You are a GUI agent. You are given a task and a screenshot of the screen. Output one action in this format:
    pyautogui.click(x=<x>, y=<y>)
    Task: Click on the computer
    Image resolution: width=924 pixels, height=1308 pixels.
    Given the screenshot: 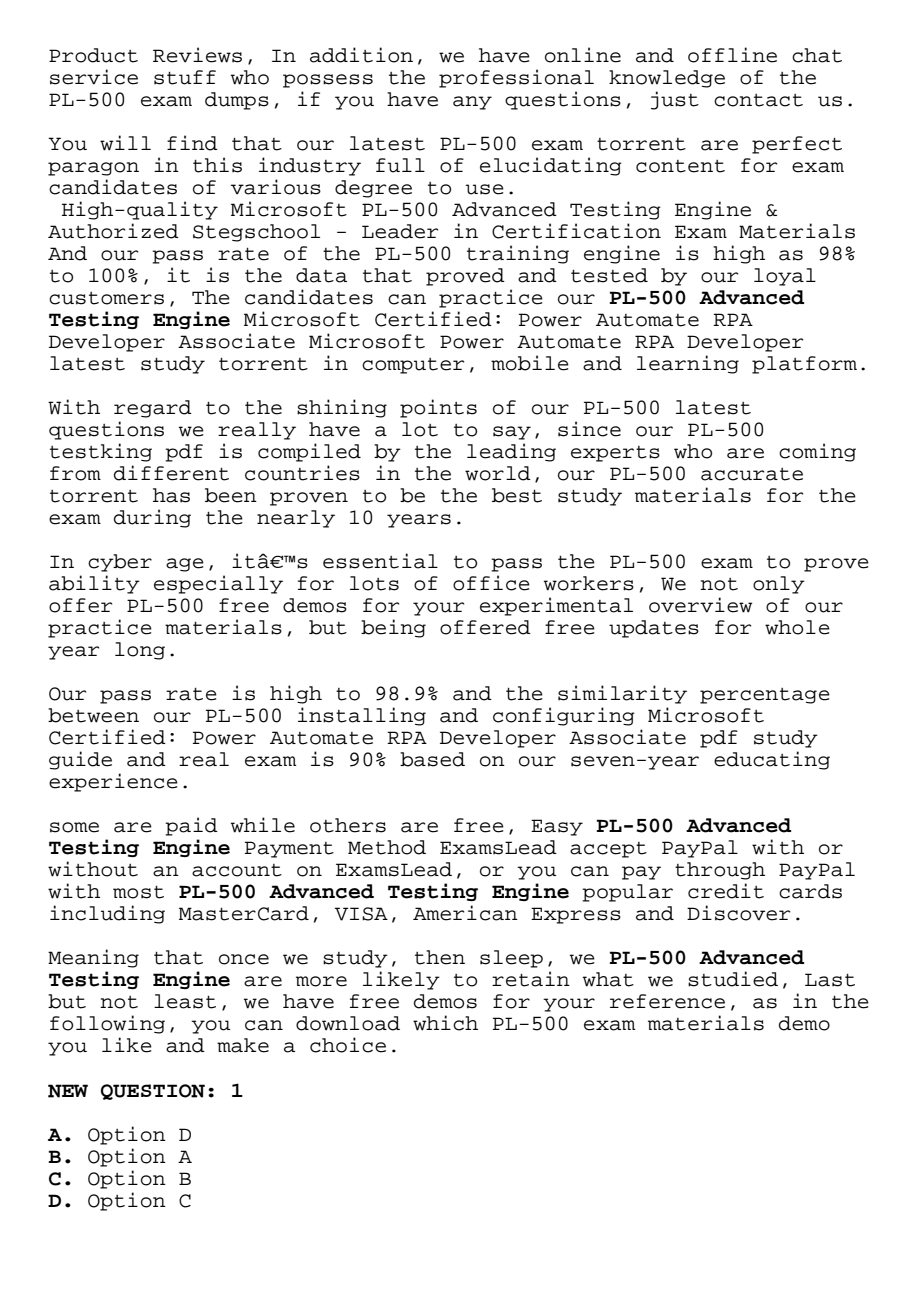 What is the action you would take?
    pyautogui.click(x=413, y=366)
